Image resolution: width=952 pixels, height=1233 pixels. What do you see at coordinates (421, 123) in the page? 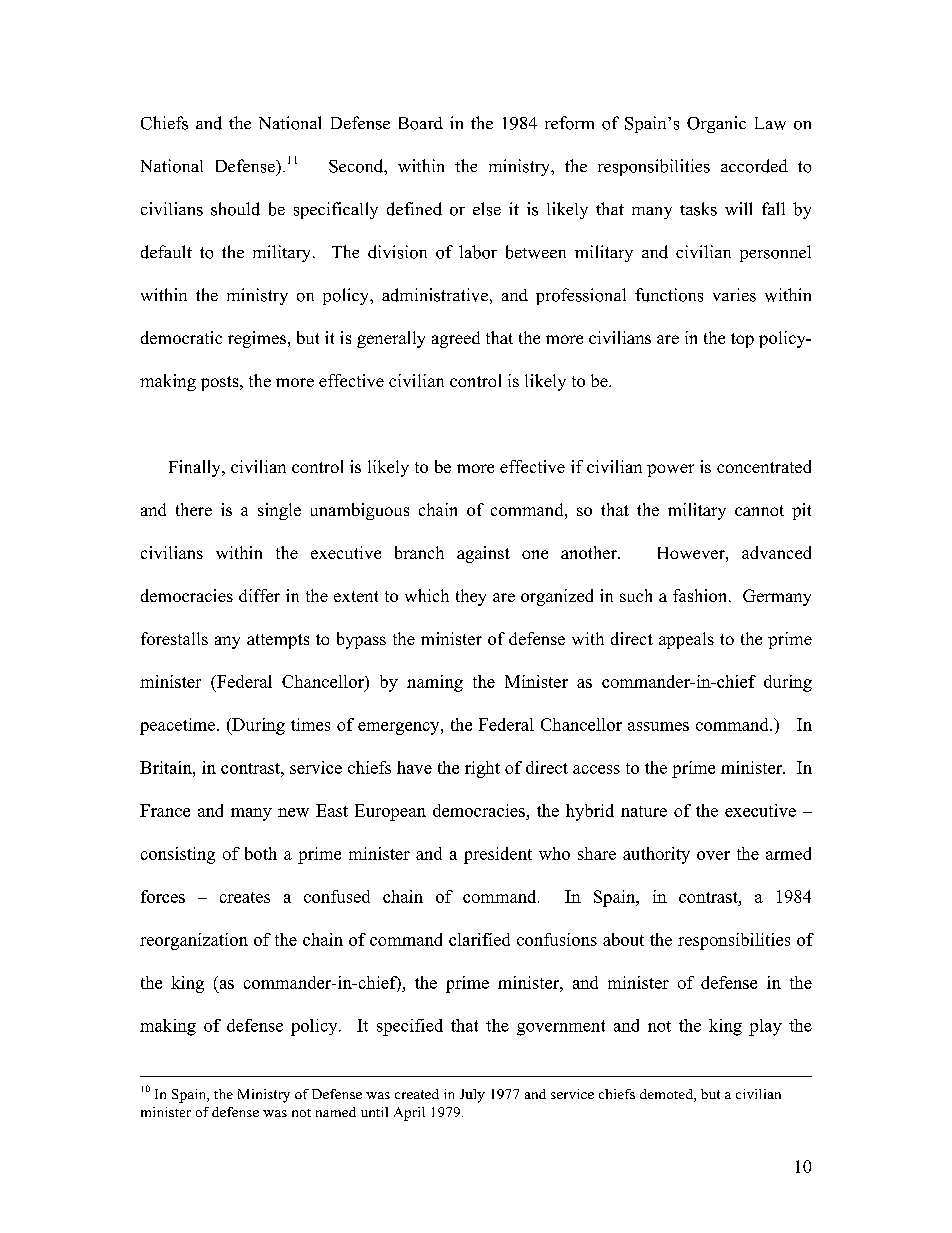
I see `Board` at bounding box center [421, 123].
